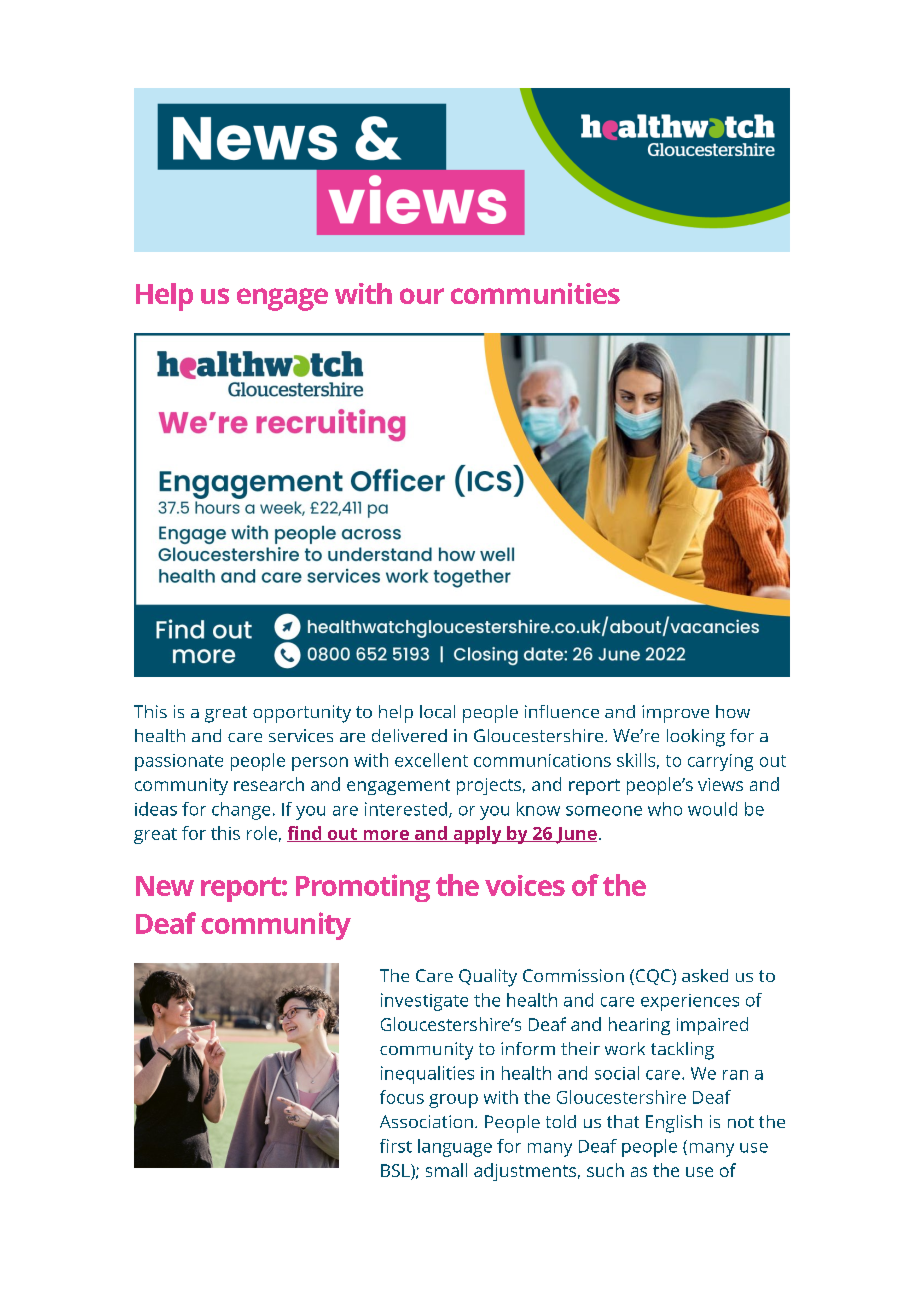 The height and width of the image is (1308, 924). Describe the element at coordinates (653, 977) in the image. I see `CQC` at that location.
